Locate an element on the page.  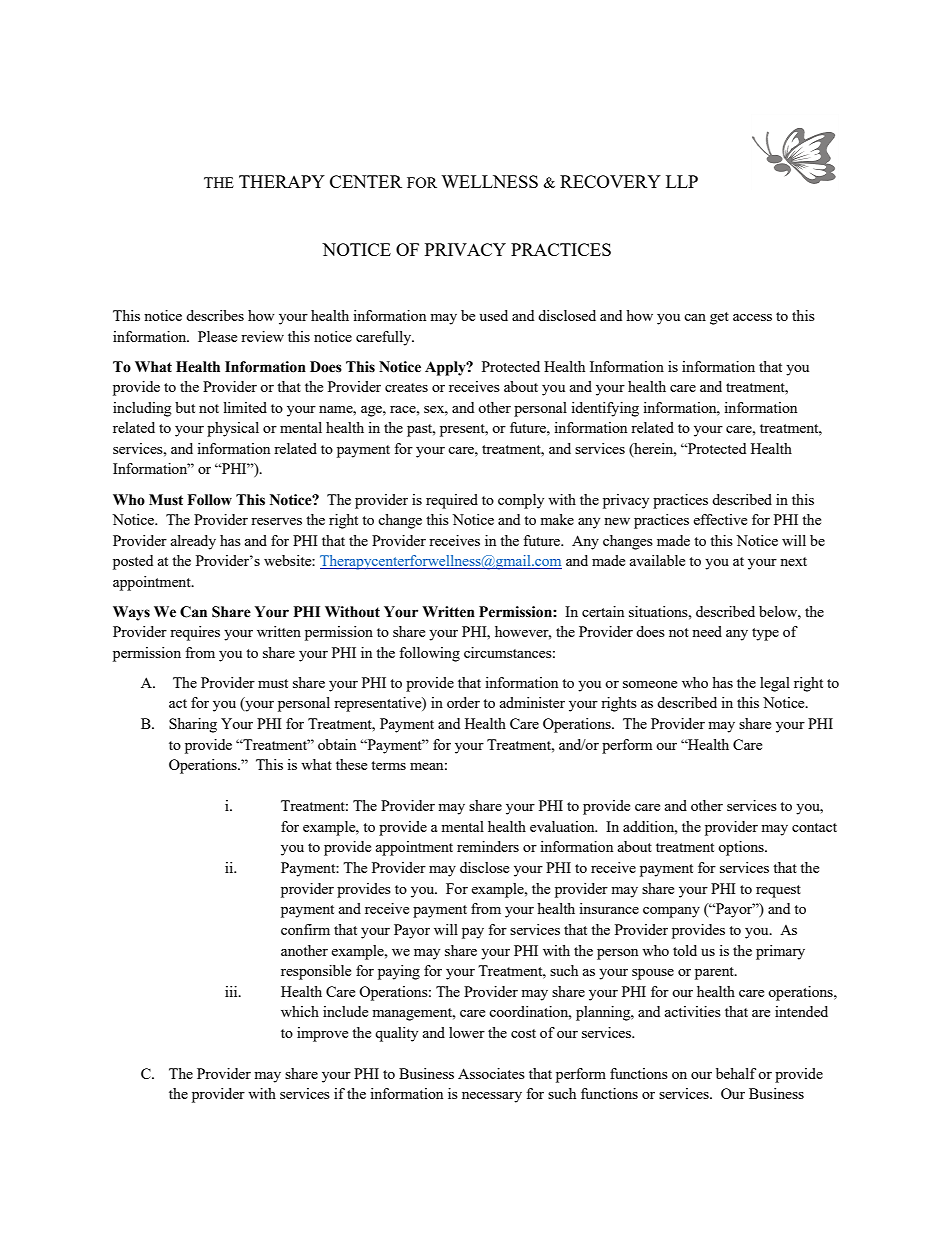
RECOVERY is located at coordinates (610, 181).
